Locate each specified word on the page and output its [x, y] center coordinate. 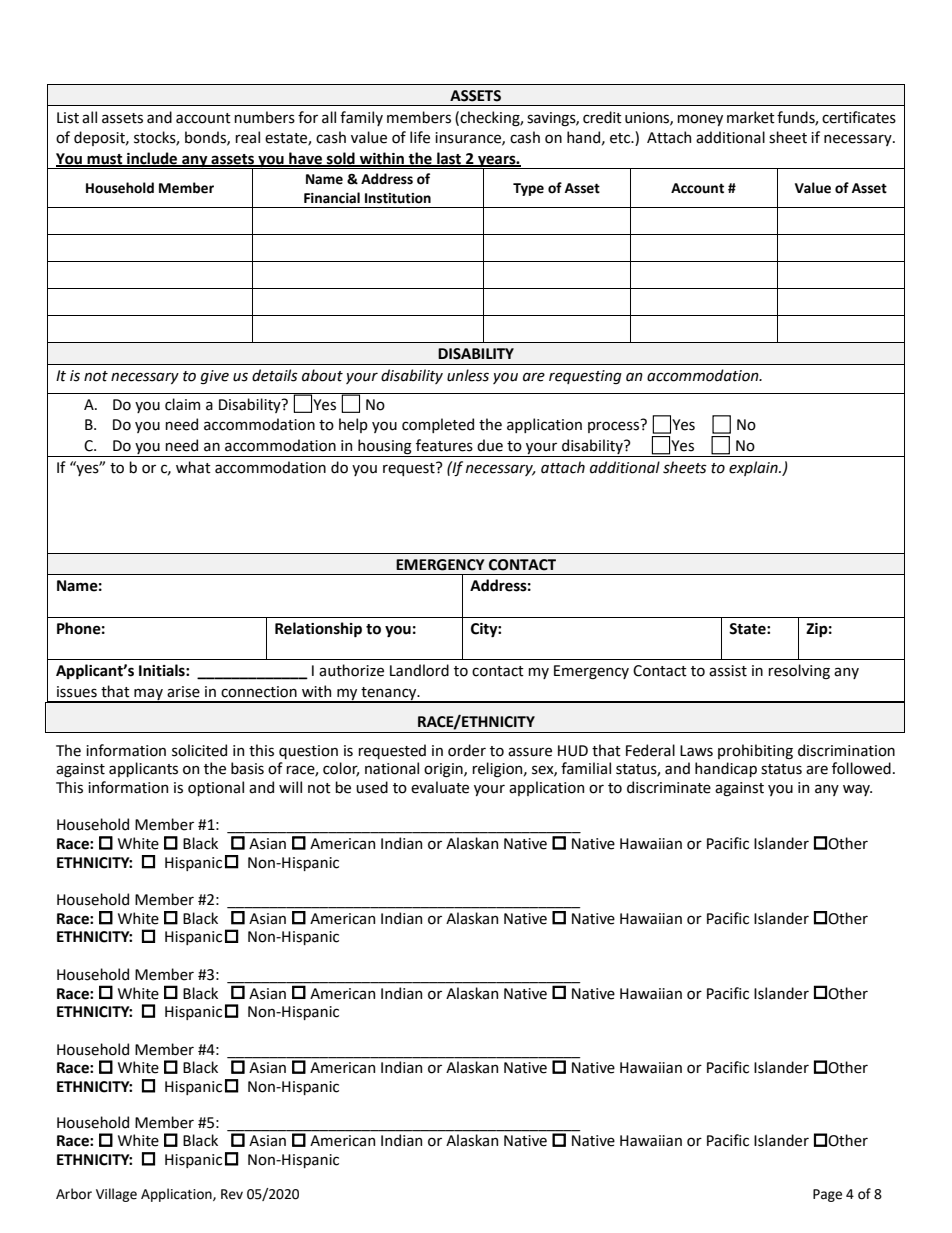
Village [116, 1195]
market [751, 117]
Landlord [419, 670]
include [152, 159]
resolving [799, 671]
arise [183, 692]
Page [827, 1195]
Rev [232, 1194]
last [449, 159]
